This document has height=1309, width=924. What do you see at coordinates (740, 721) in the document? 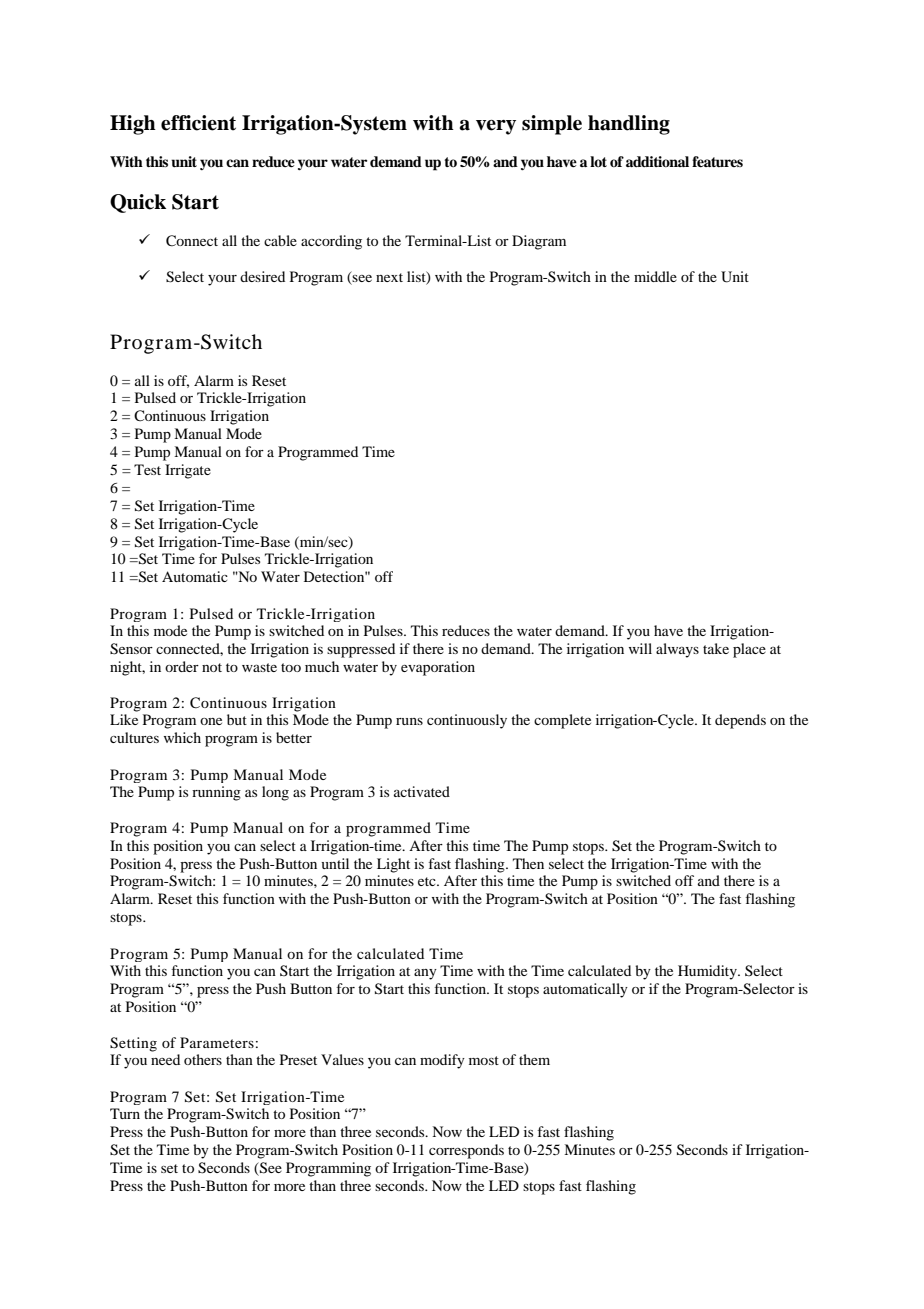
I see `depends` at bounding box center [740, 721].
